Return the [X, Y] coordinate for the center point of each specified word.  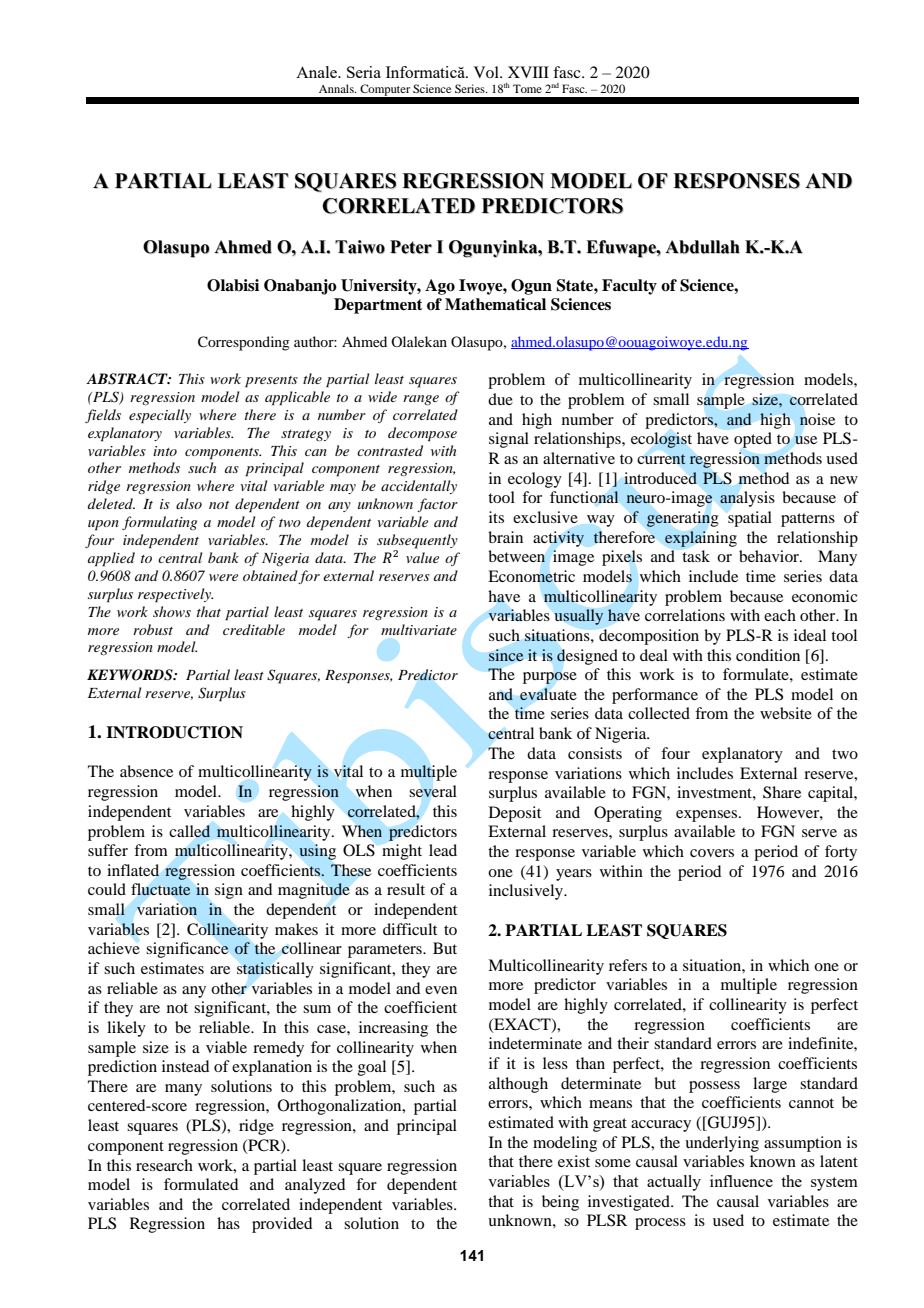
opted [753, 440]
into [165, 451]
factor [437, 505]
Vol [487, 72]
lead [443, 850]
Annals [337, 88]
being [560, 1203]
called [190, 831]
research [164, 1165]
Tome [527, 88]
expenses [708, 816]
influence [741, 1181]
